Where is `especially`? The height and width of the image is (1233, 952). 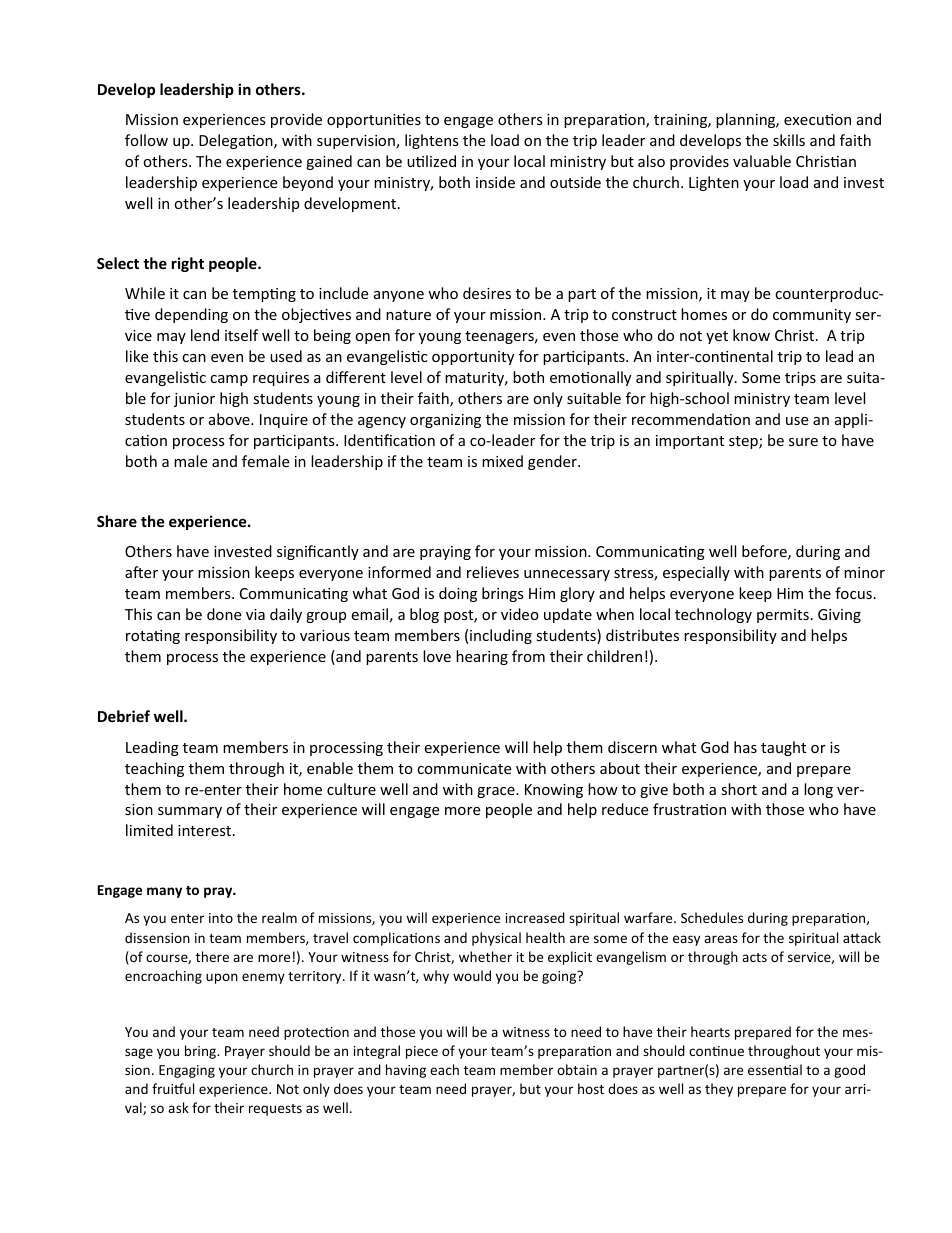
especially is located at coordinates (696, 573).
